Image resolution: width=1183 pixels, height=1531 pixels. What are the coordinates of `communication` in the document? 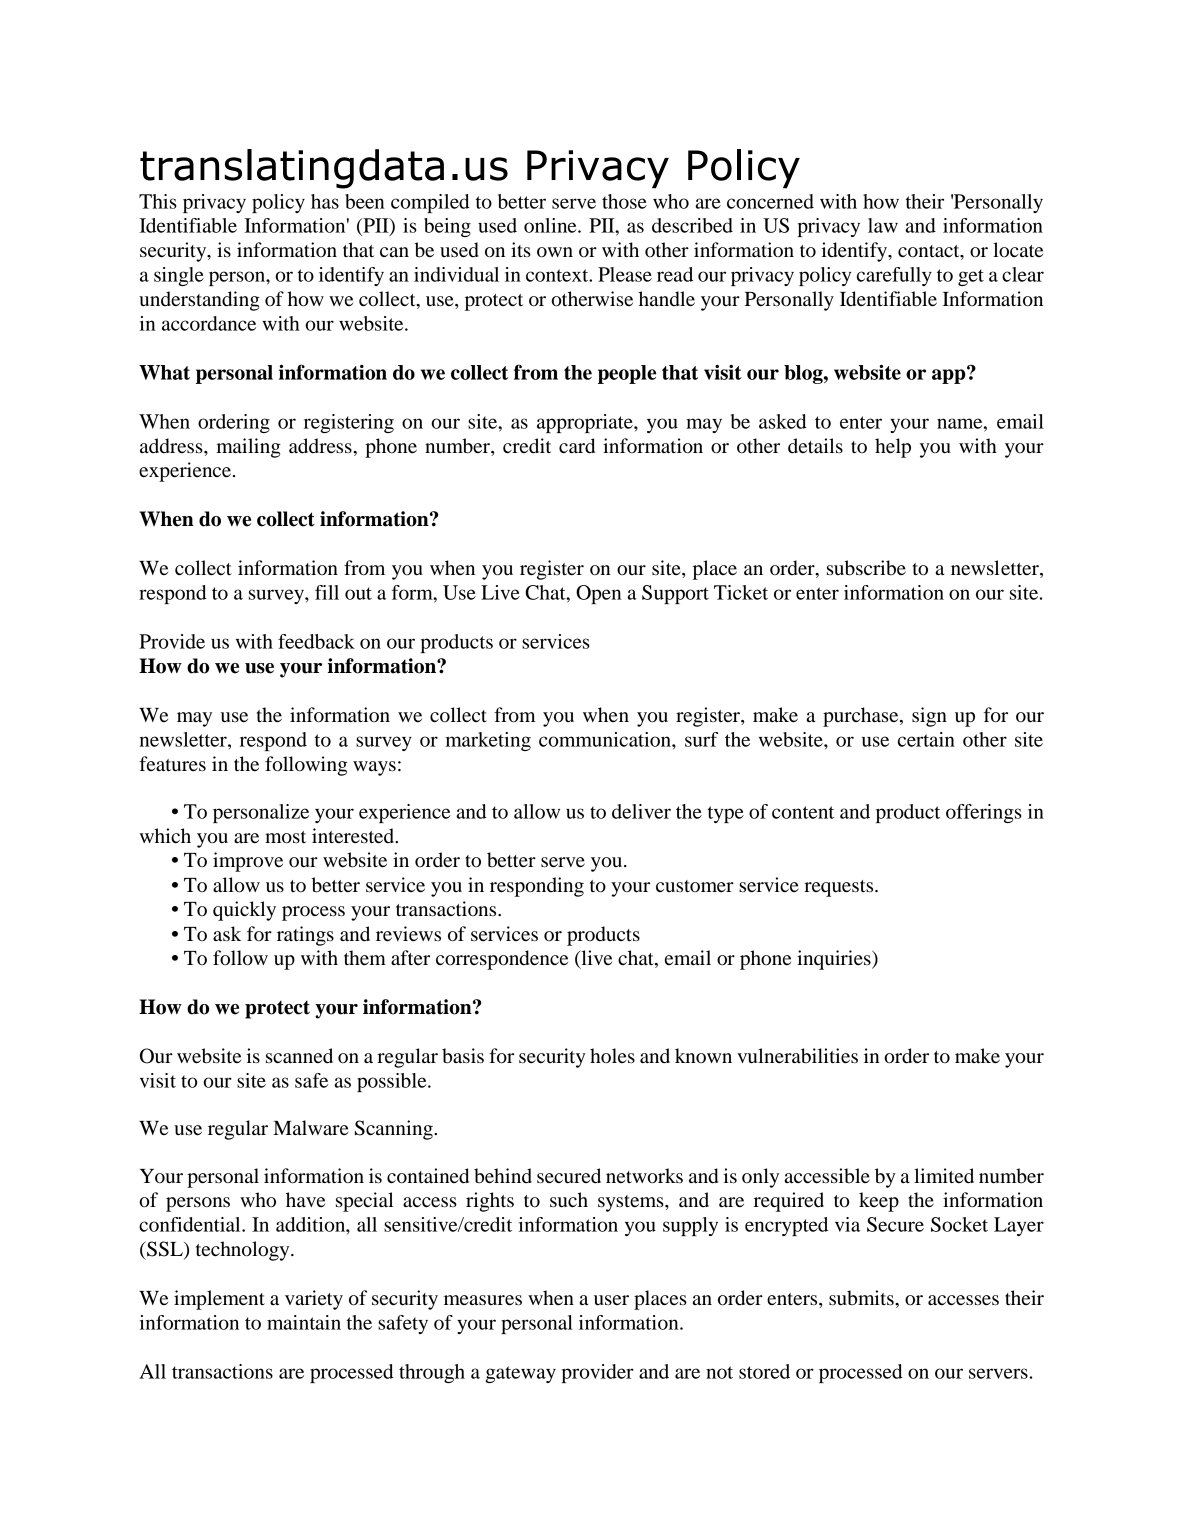 It's located at (606, 739).
